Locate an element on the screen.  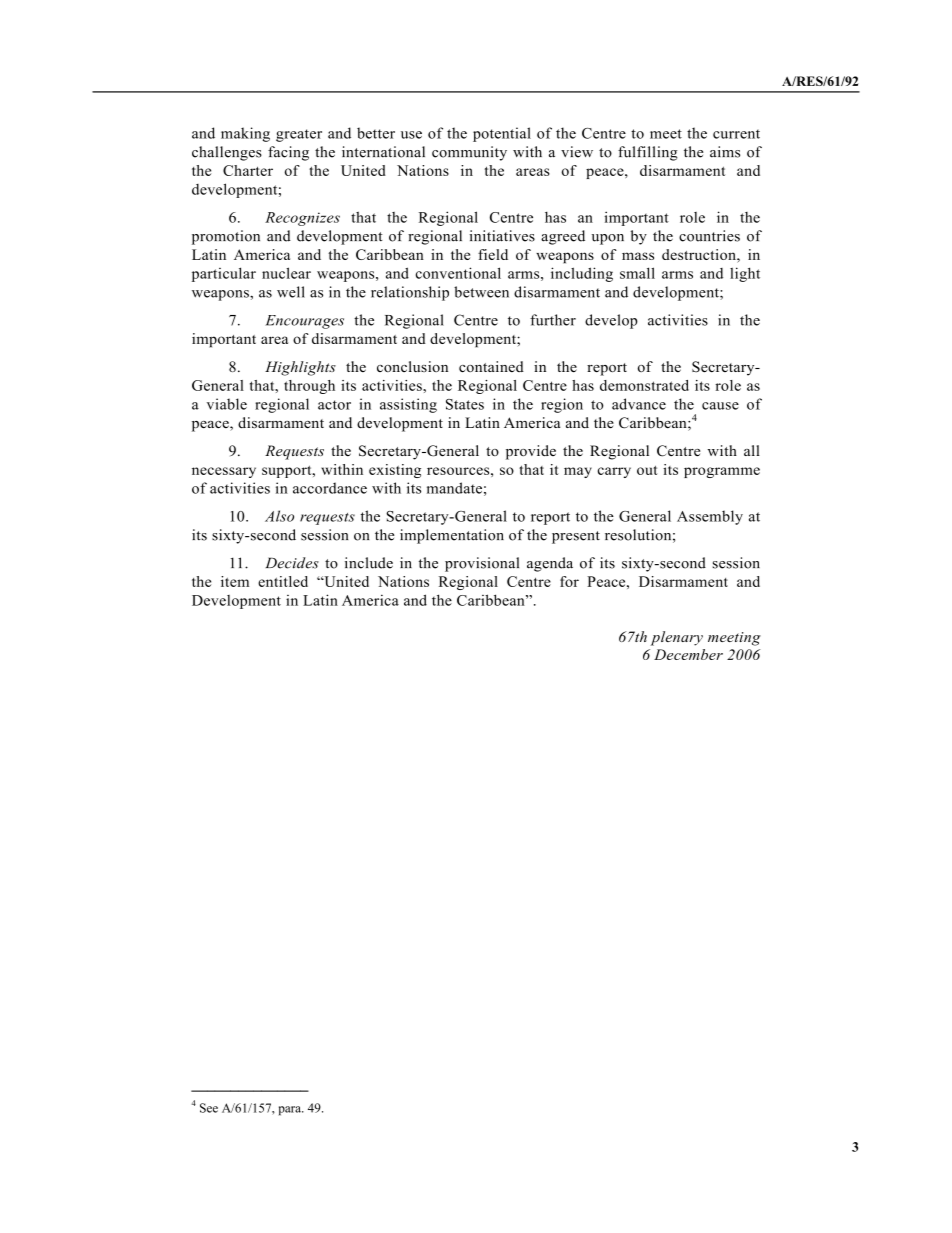
fulfilling is located at coordinates (648, 153).
